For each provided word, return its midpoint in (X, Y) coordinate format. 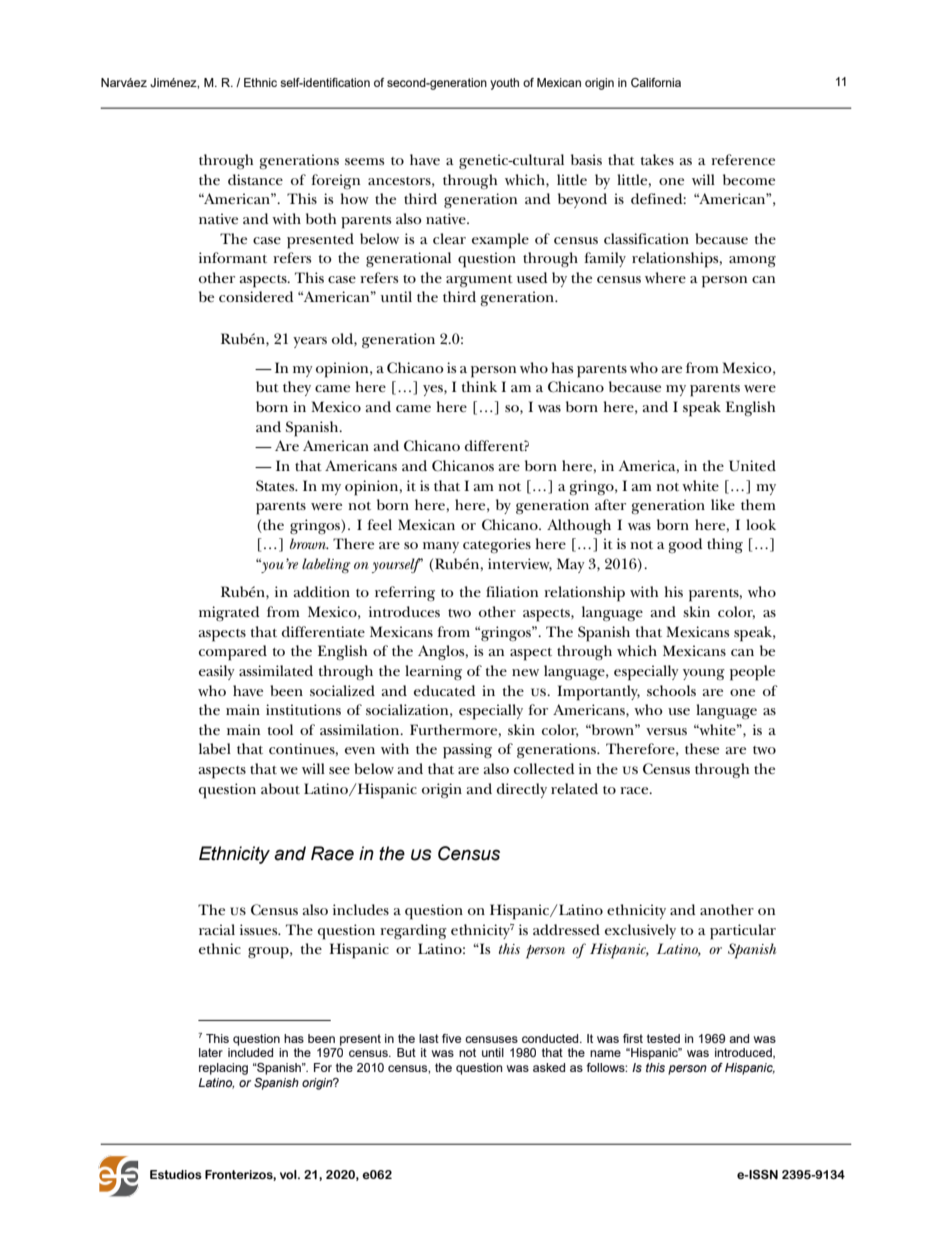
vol (289, 1174)
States (276, 485)
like (723, 504)
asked (549, 1067)
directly (522, 790)
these (702, 748)
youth (504, 84)
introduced (744, 1053)
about (280, 788)
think (479, 386)
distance (255, 179)
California (656, 82)
